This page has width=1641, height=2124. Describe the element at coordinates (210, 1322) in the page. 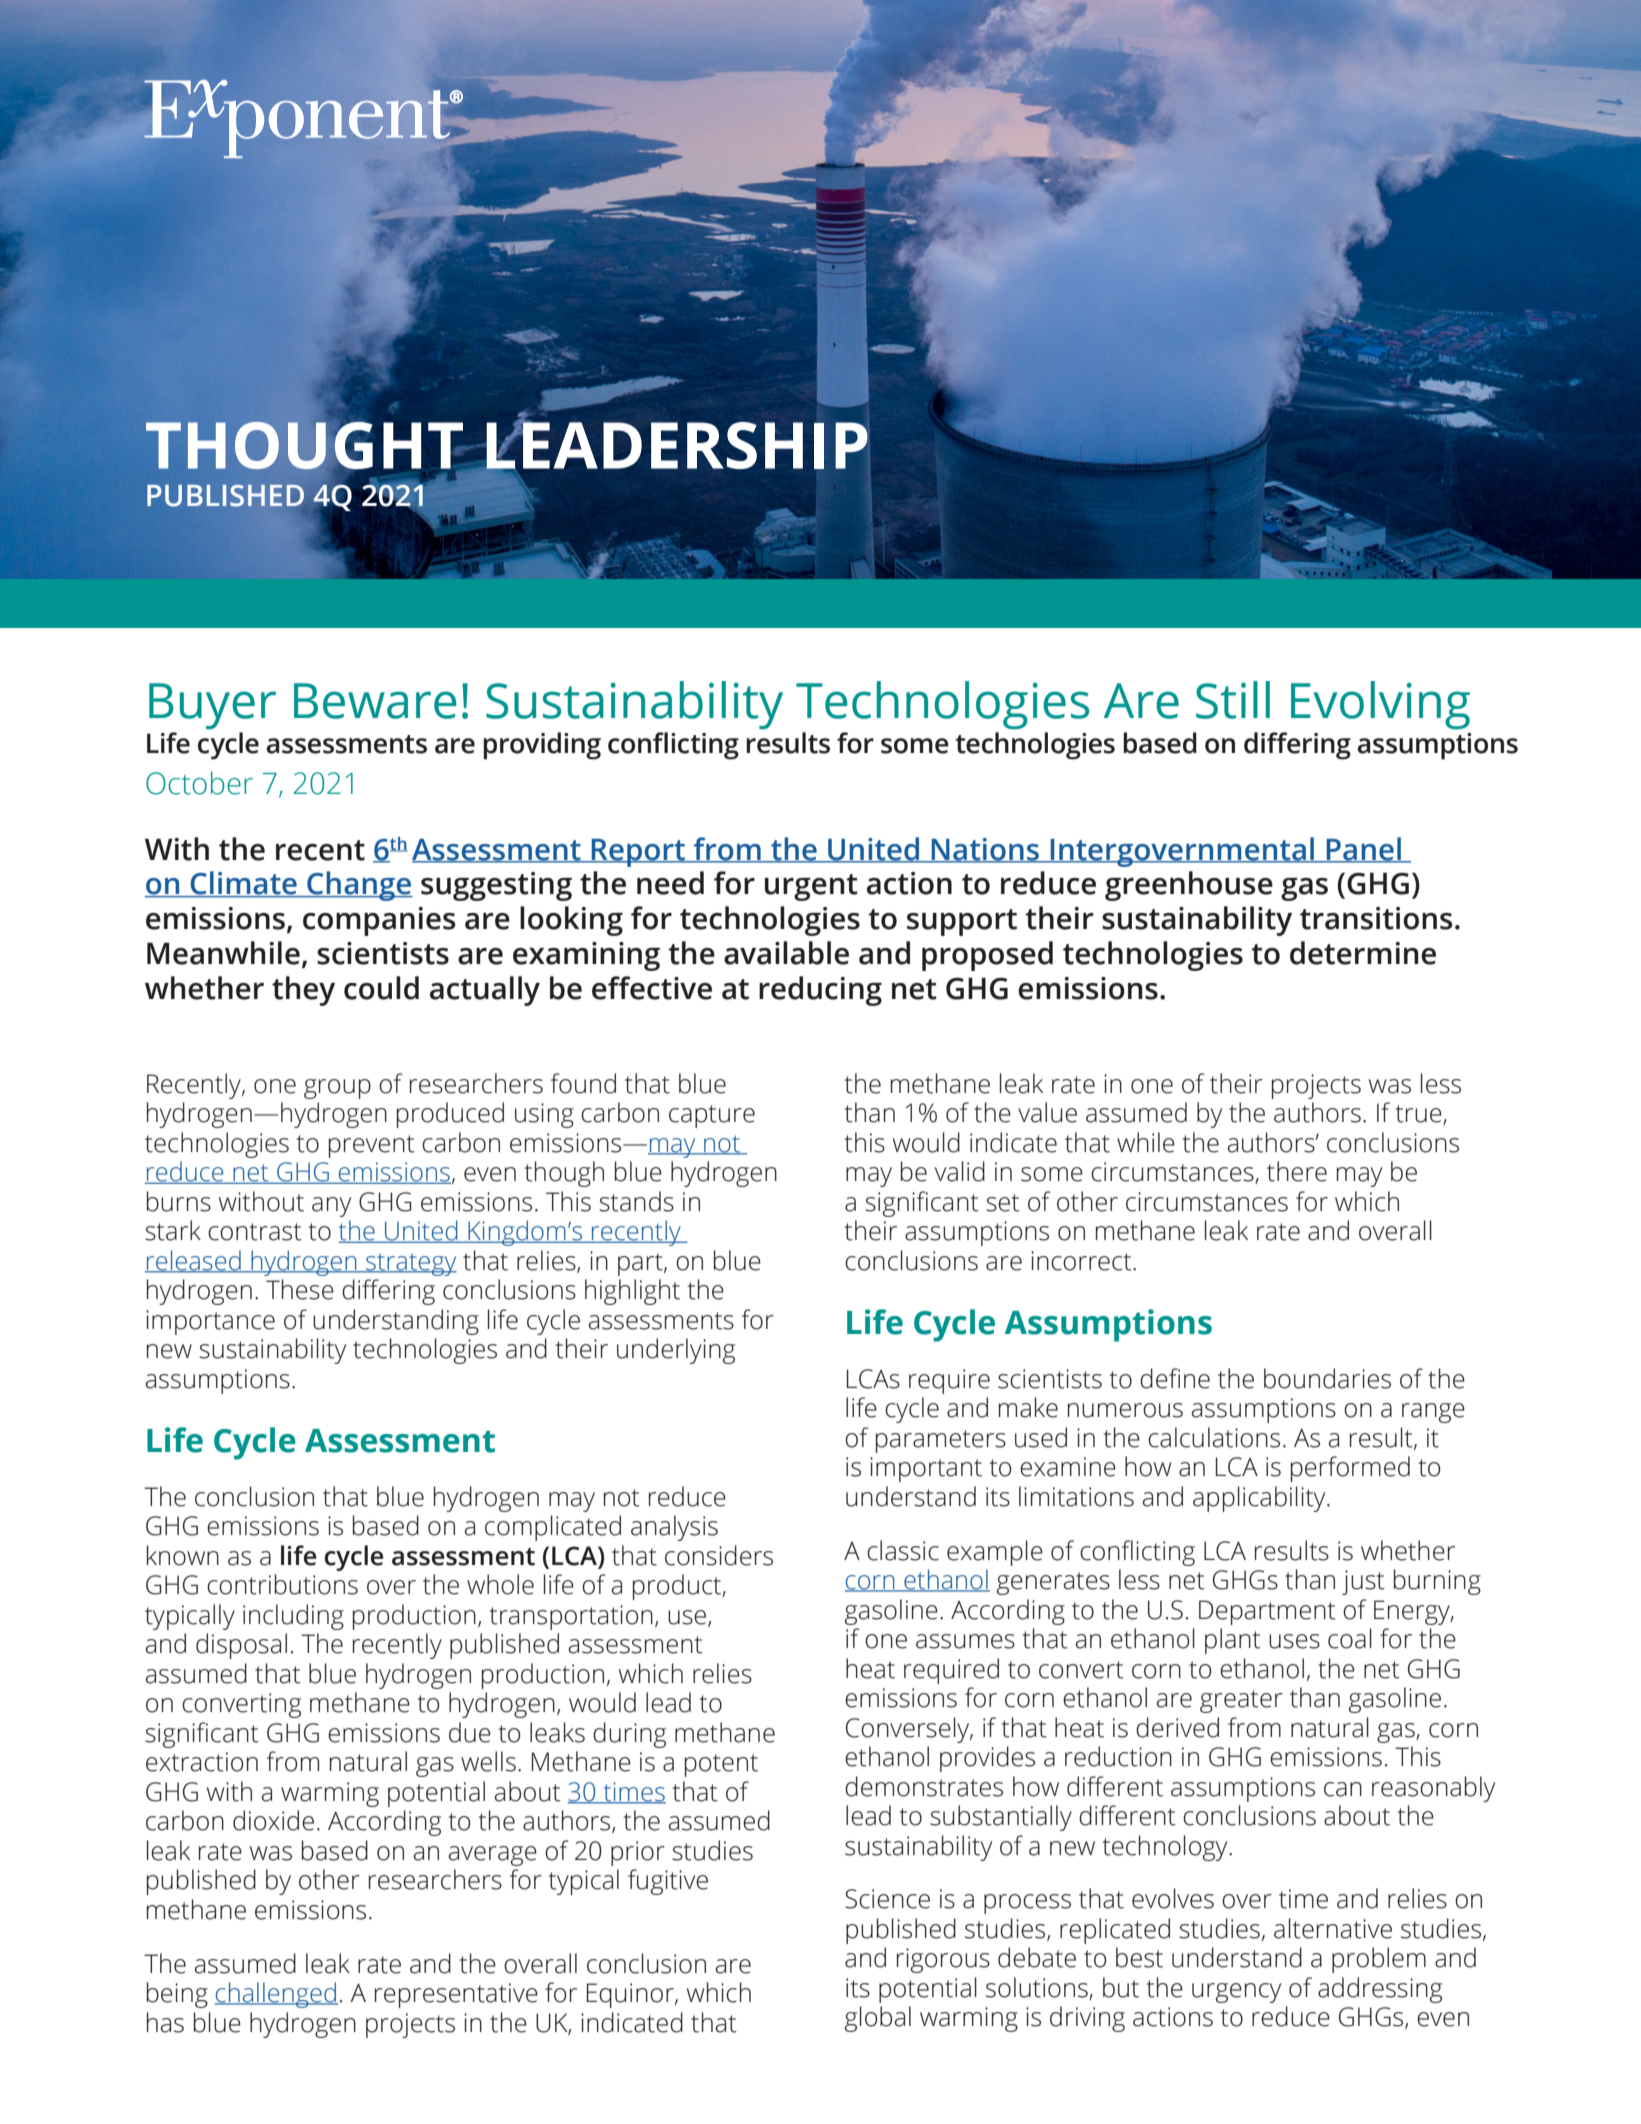

I see `importance` at that location.
